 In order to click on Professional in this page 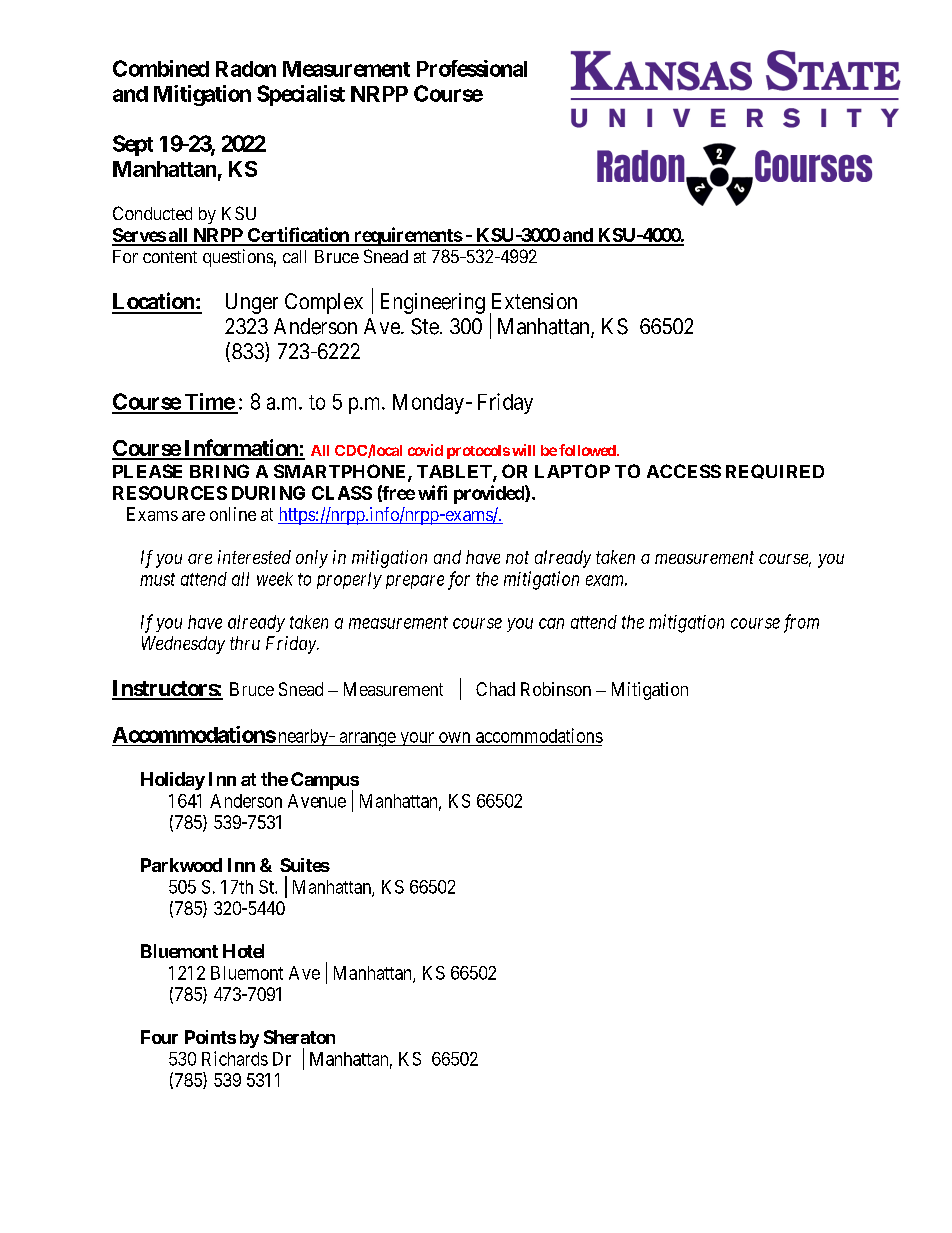, I will do `click(472, 68)`.
